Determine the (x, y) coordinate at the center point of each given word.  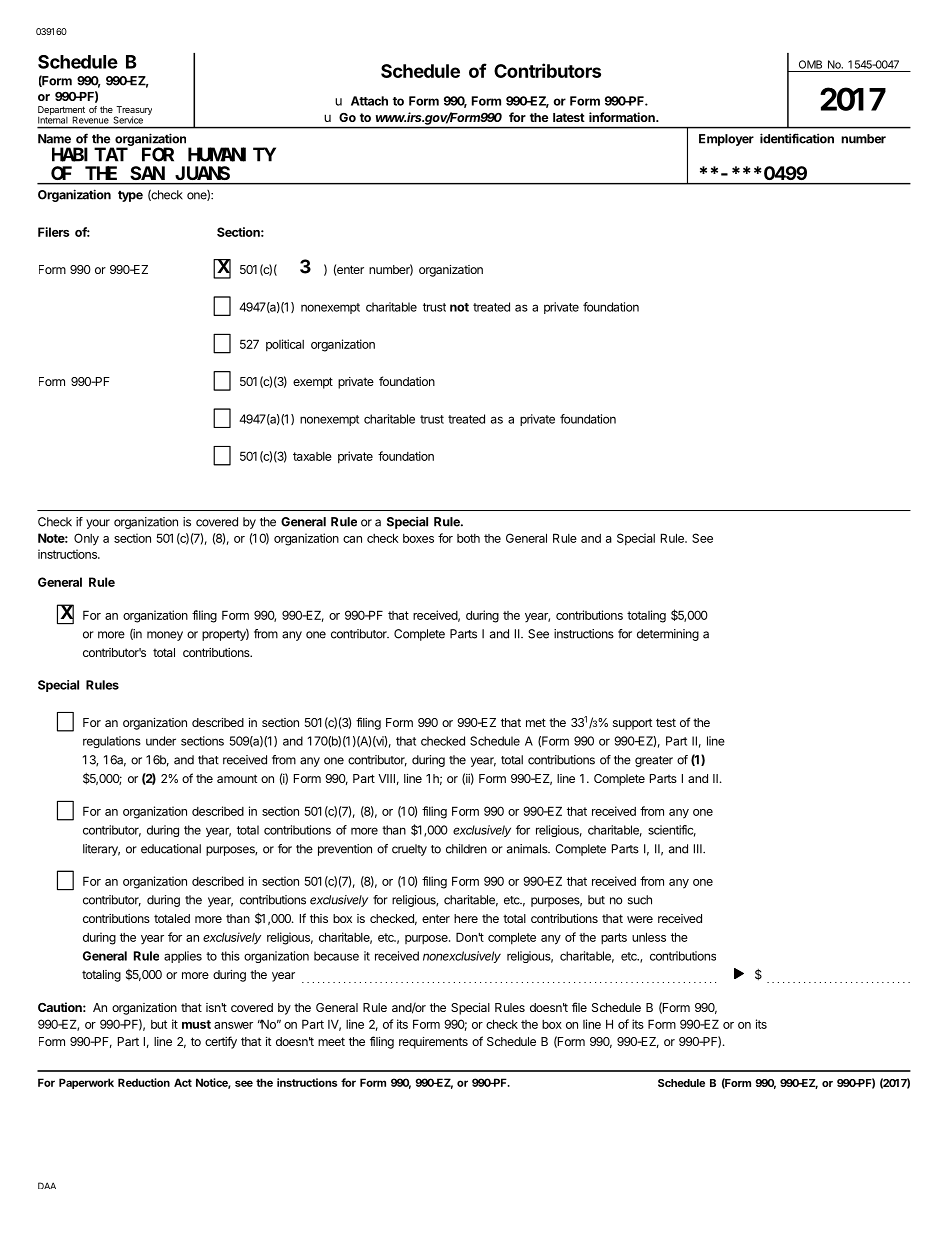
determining (668, 635)
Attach (369, 101)
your (98, 524)
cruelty (409, 850)
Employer (726, 140)
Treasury (133, 111)
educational (171, 849)
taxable (312, 456)
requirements (433, 1043)
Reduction (144, 1082)
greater (654, 761)
